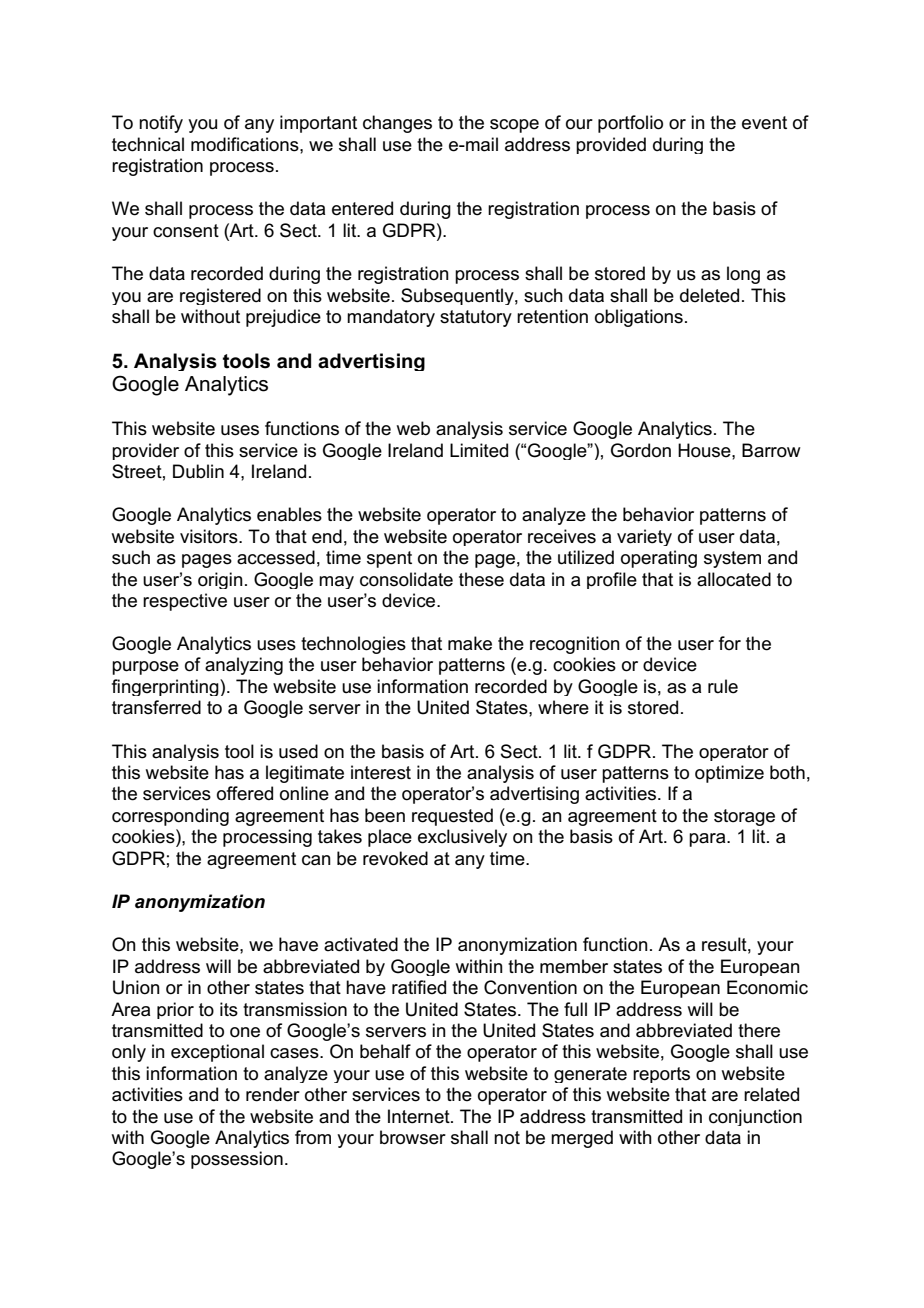  Describe the element at coordinates (246, 144) in the page. I see `modifications` at that location.
